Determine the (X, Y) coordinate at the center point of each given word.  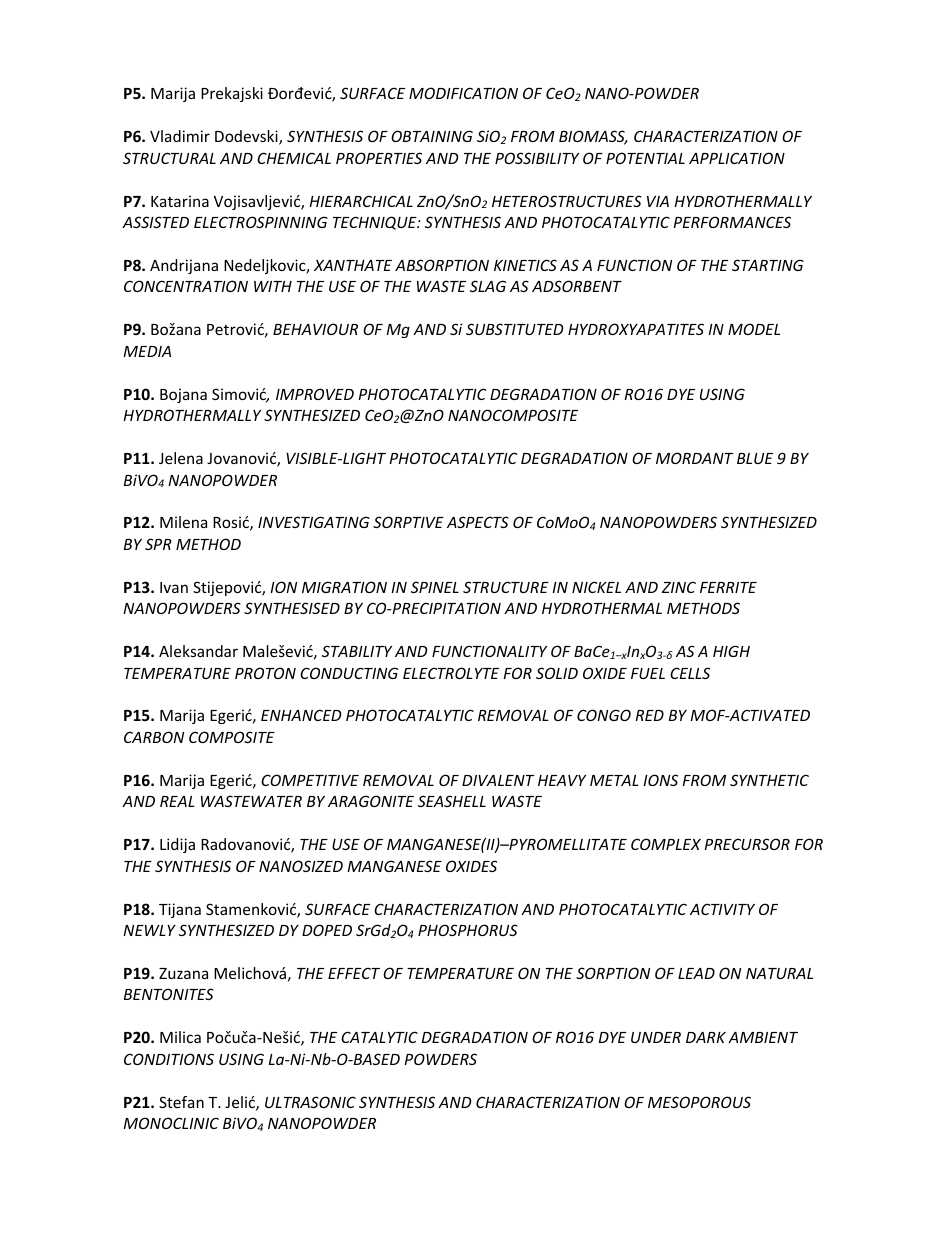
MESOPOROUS (699, 1102)
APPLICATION (737, 158)
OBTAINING (432, 136)
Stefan (181, 1102)
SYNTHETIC (769, 780)
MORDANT (695, 458)
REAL (177, 801)
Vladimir (180, 136)
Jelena (181, 458)
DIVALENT (498, 780)
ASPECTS (478, 522)
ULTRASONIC (310, 1102)
